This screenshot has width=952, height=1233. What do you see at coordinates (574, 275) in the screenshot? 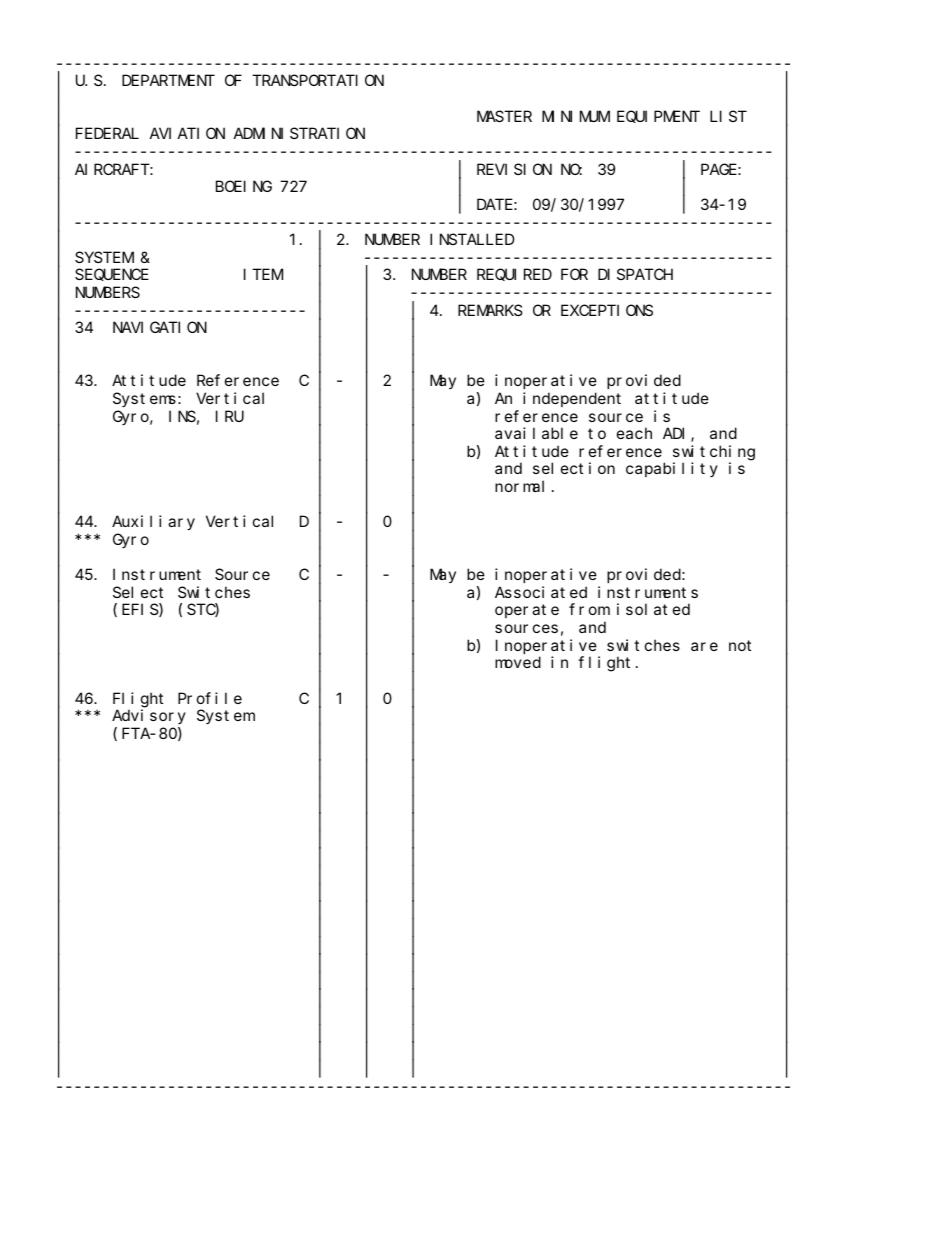
I see `FOR` at bounding box center [574, 275].
